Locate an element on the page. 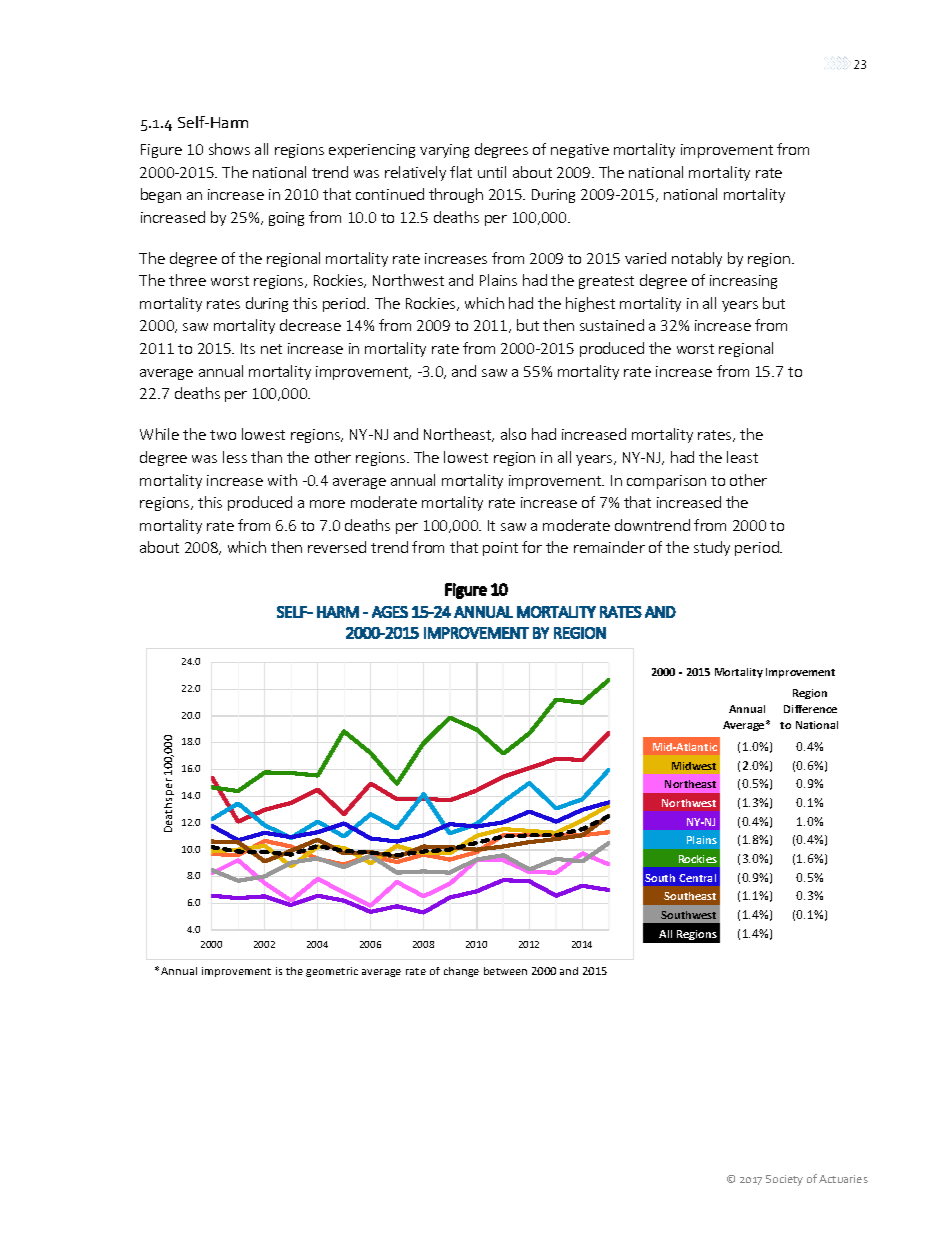 The height and width of the image is (1233, 952). shows is located at coordinates (229, 149).
